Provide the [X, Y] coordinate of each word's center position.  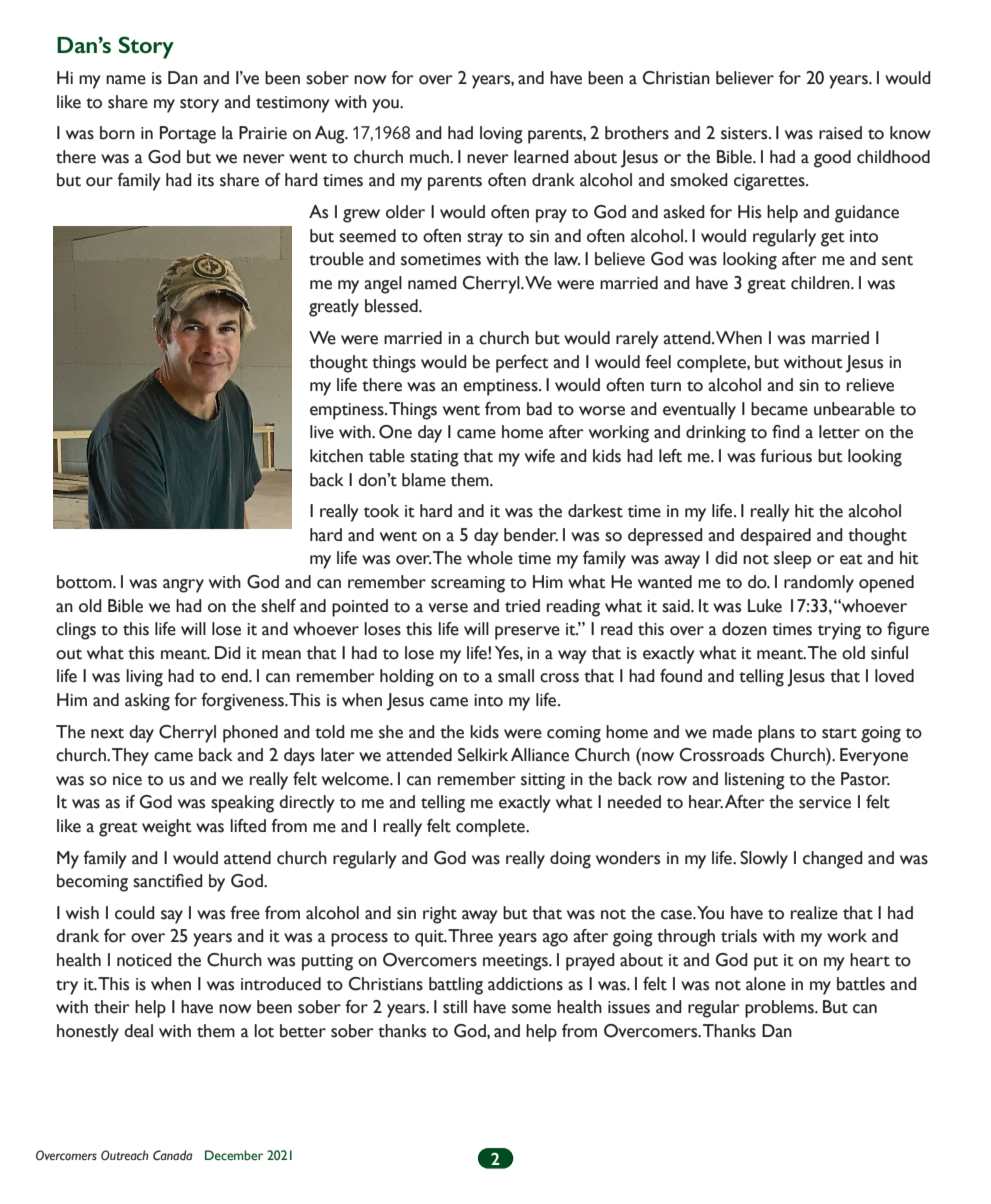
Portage [188, 135]
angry [183, 586]
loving [501, 135]
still [455, 1007]
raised [840, 133]
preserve [527, 633]
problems [780, 1009]
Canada [172, 1155]
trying [839, 631]
